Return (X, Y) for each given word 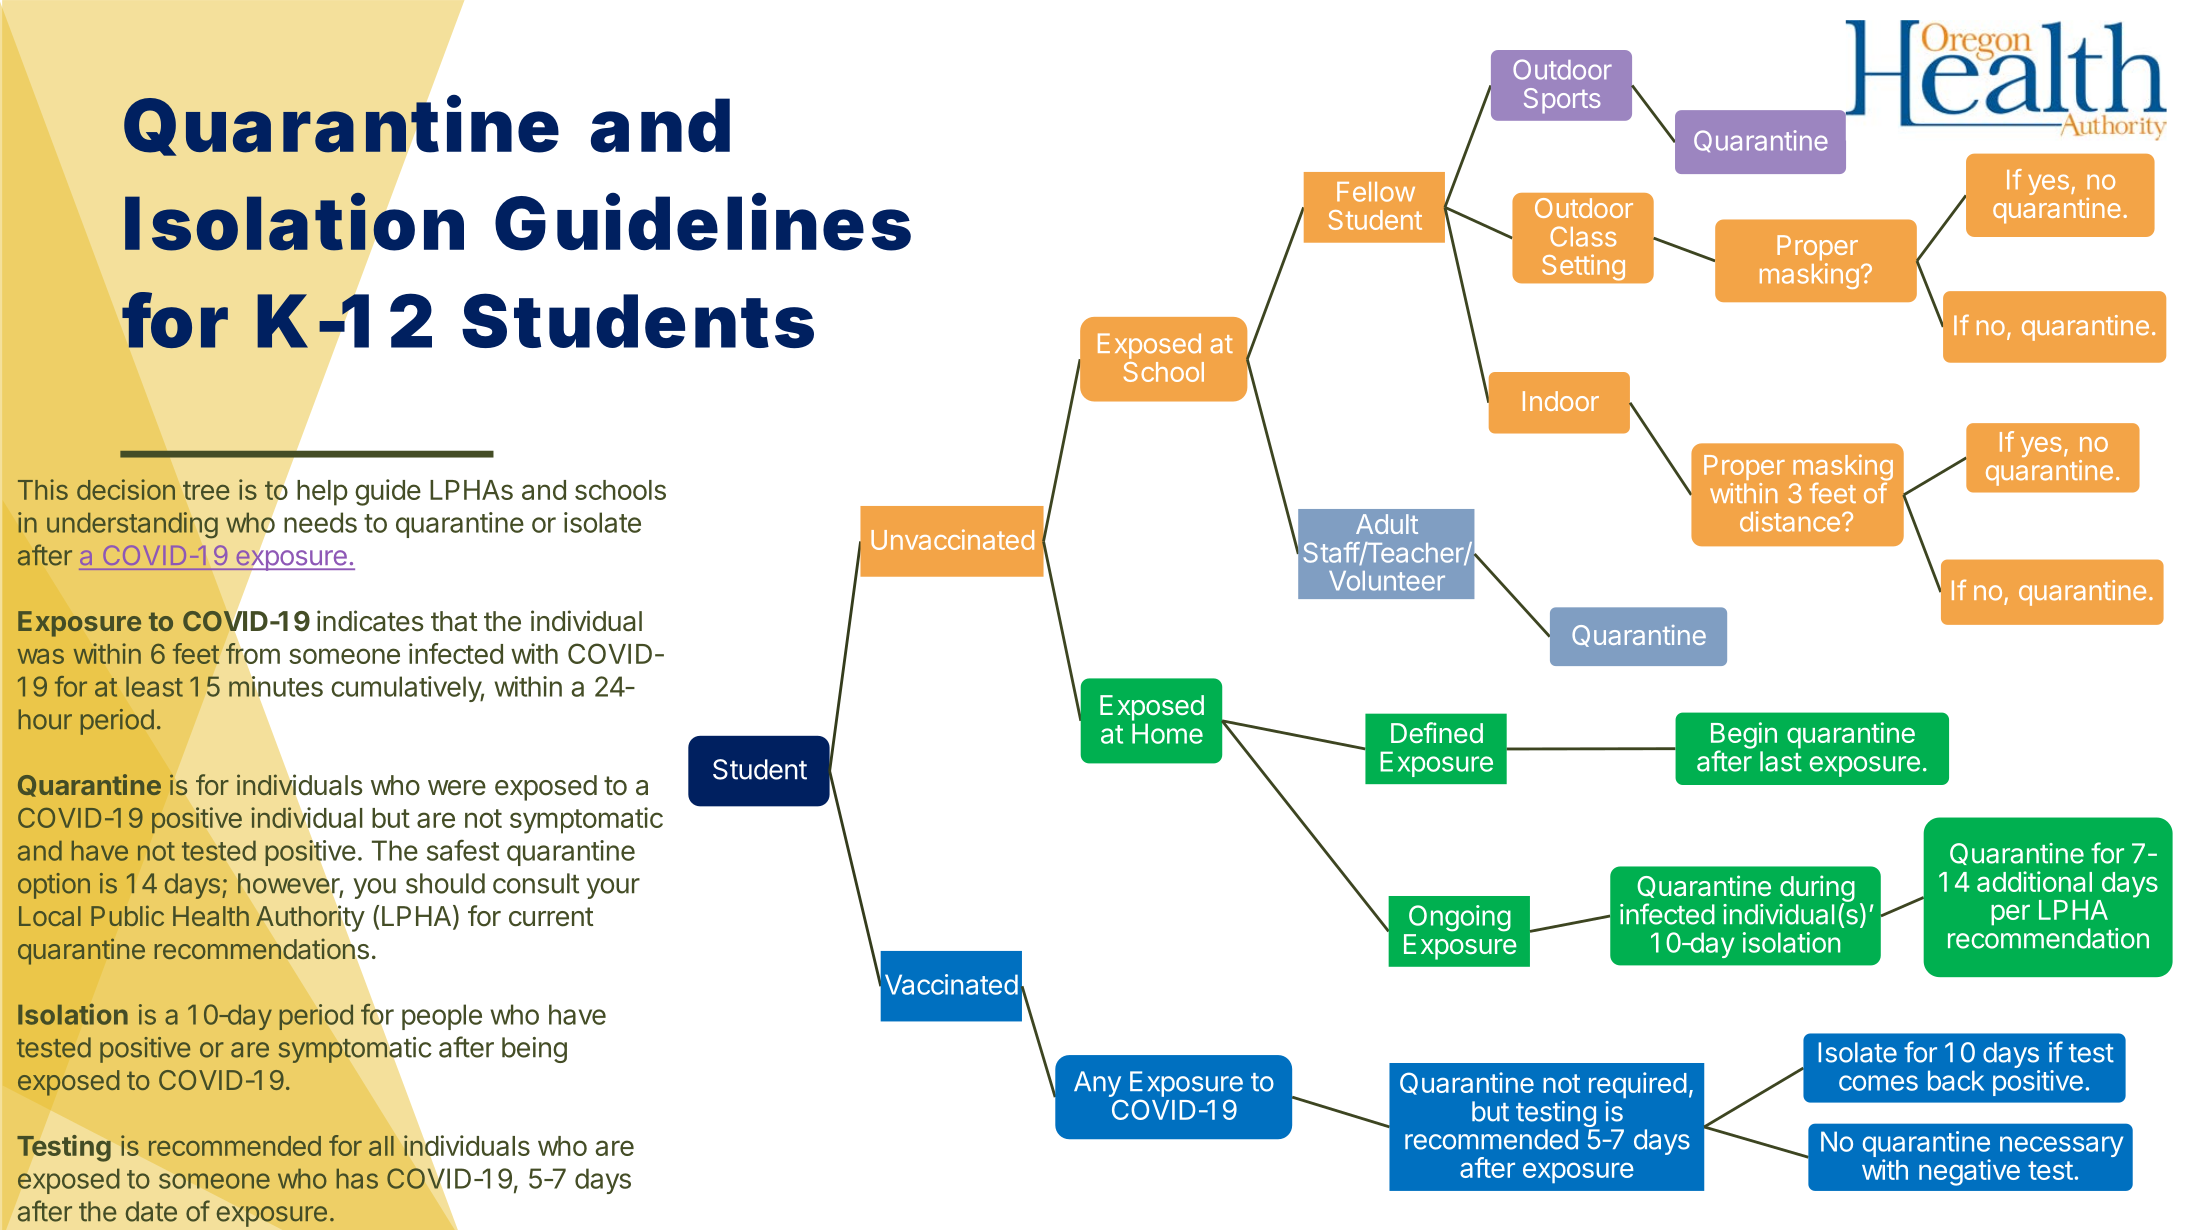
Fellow (1376, 192)
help (322, 493)
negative (1969, 1172)
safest (463, 850)
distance (1790, 521)
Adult (1387, 524)
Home (1167, 733)
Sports (1562, 101)
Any (1097, 1085)
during (1817, 889)
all (381, 1146)
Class (1583, 236)
